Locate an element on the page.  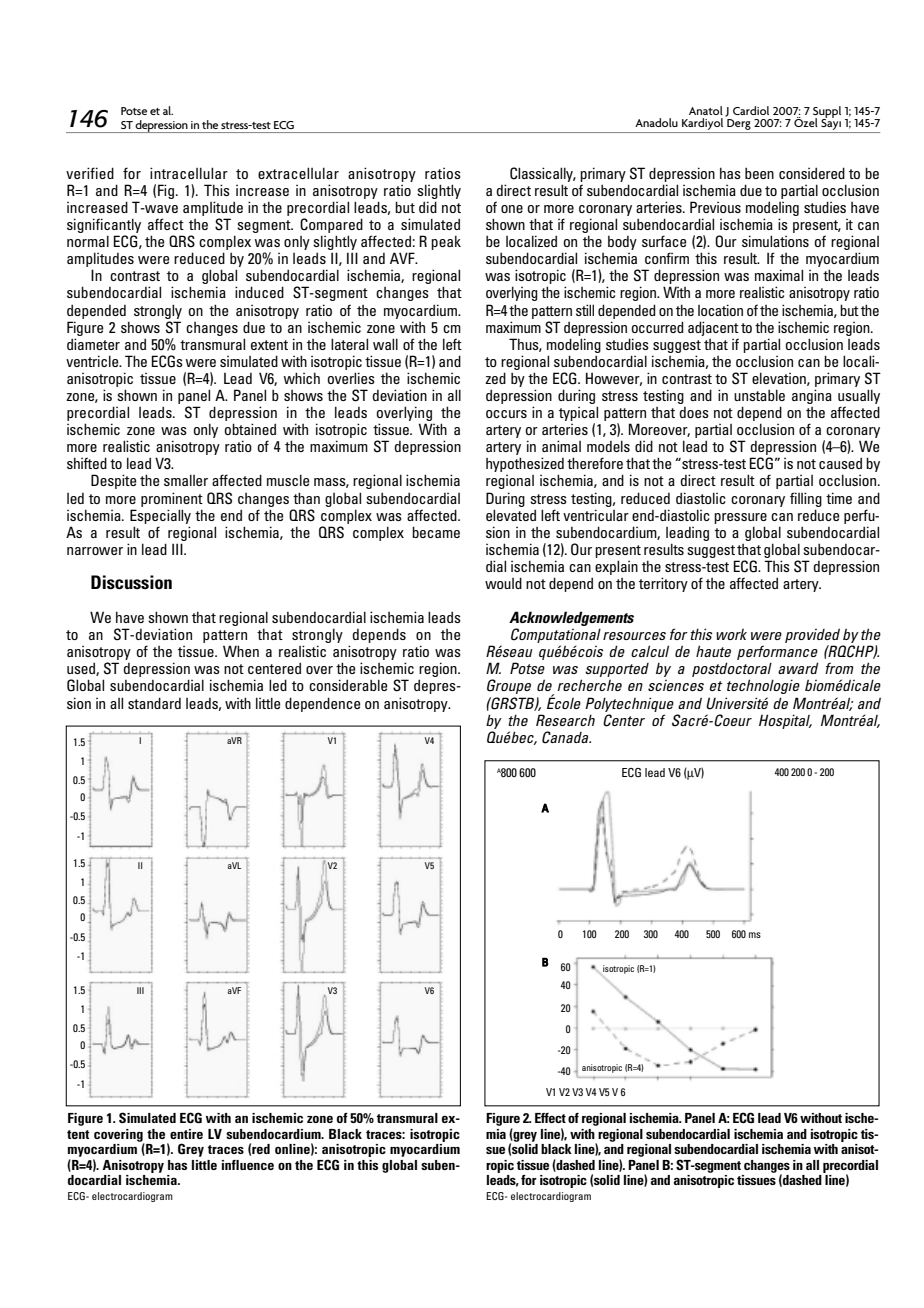
considerable is located at coordinates (348, 685).
